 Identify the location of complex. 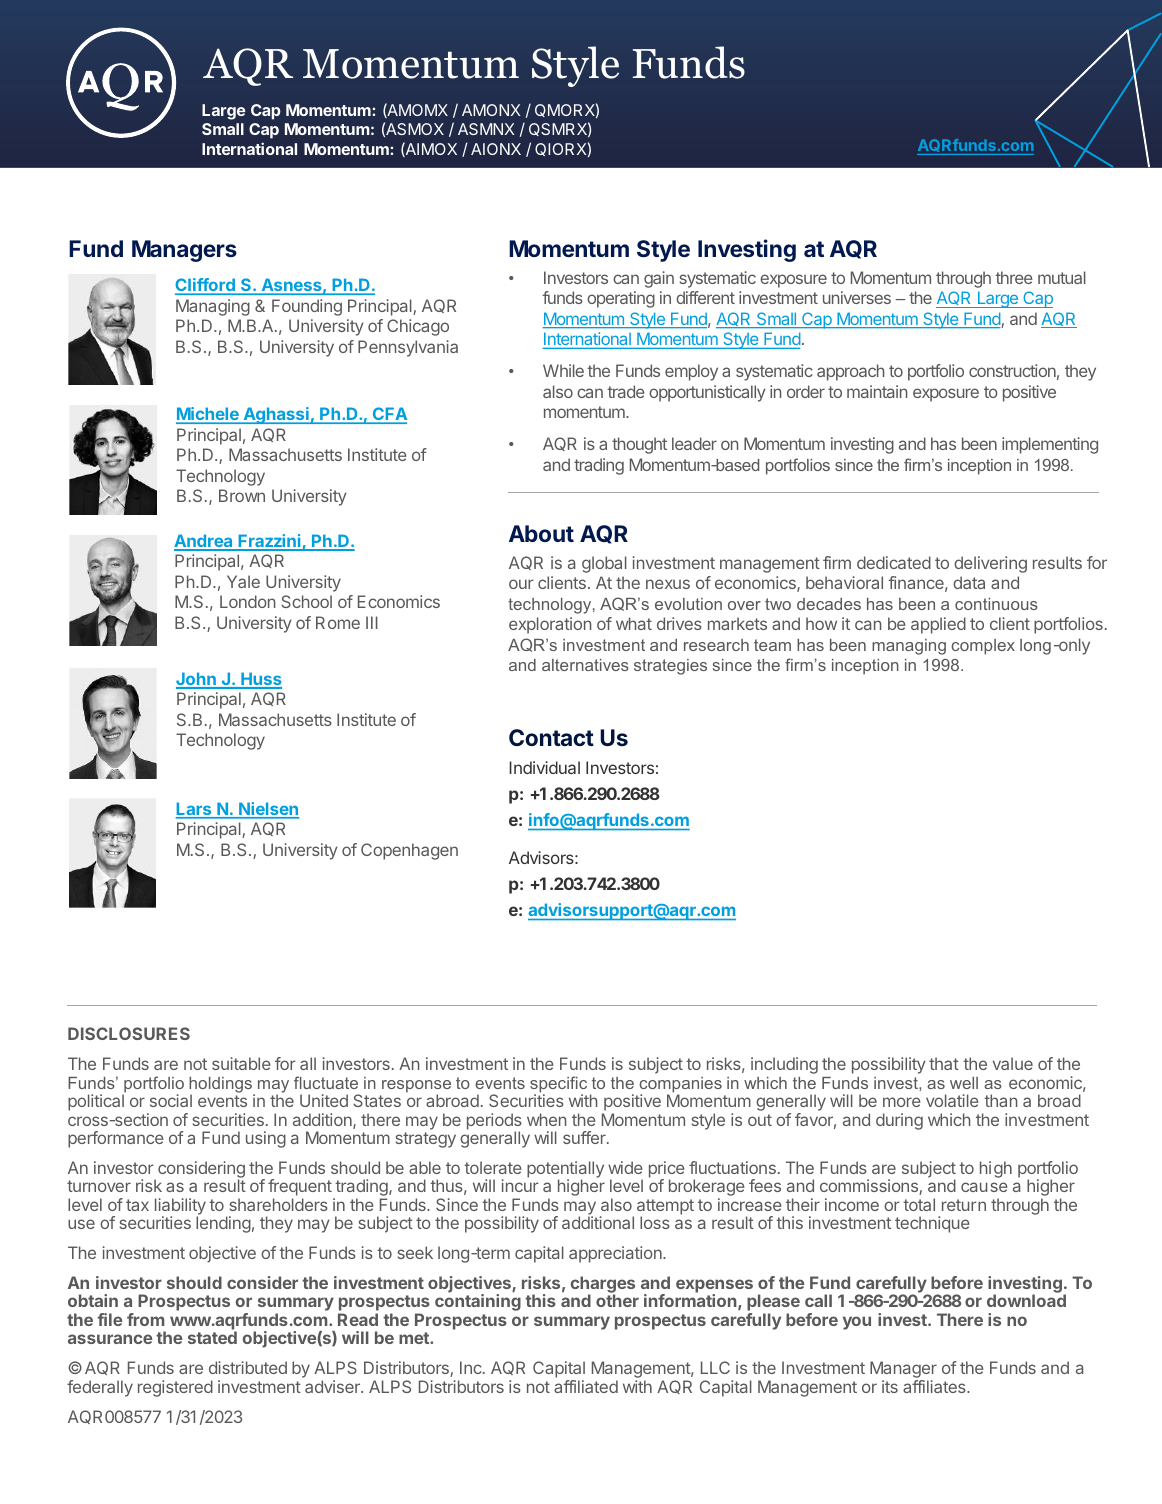
(983, 647).
